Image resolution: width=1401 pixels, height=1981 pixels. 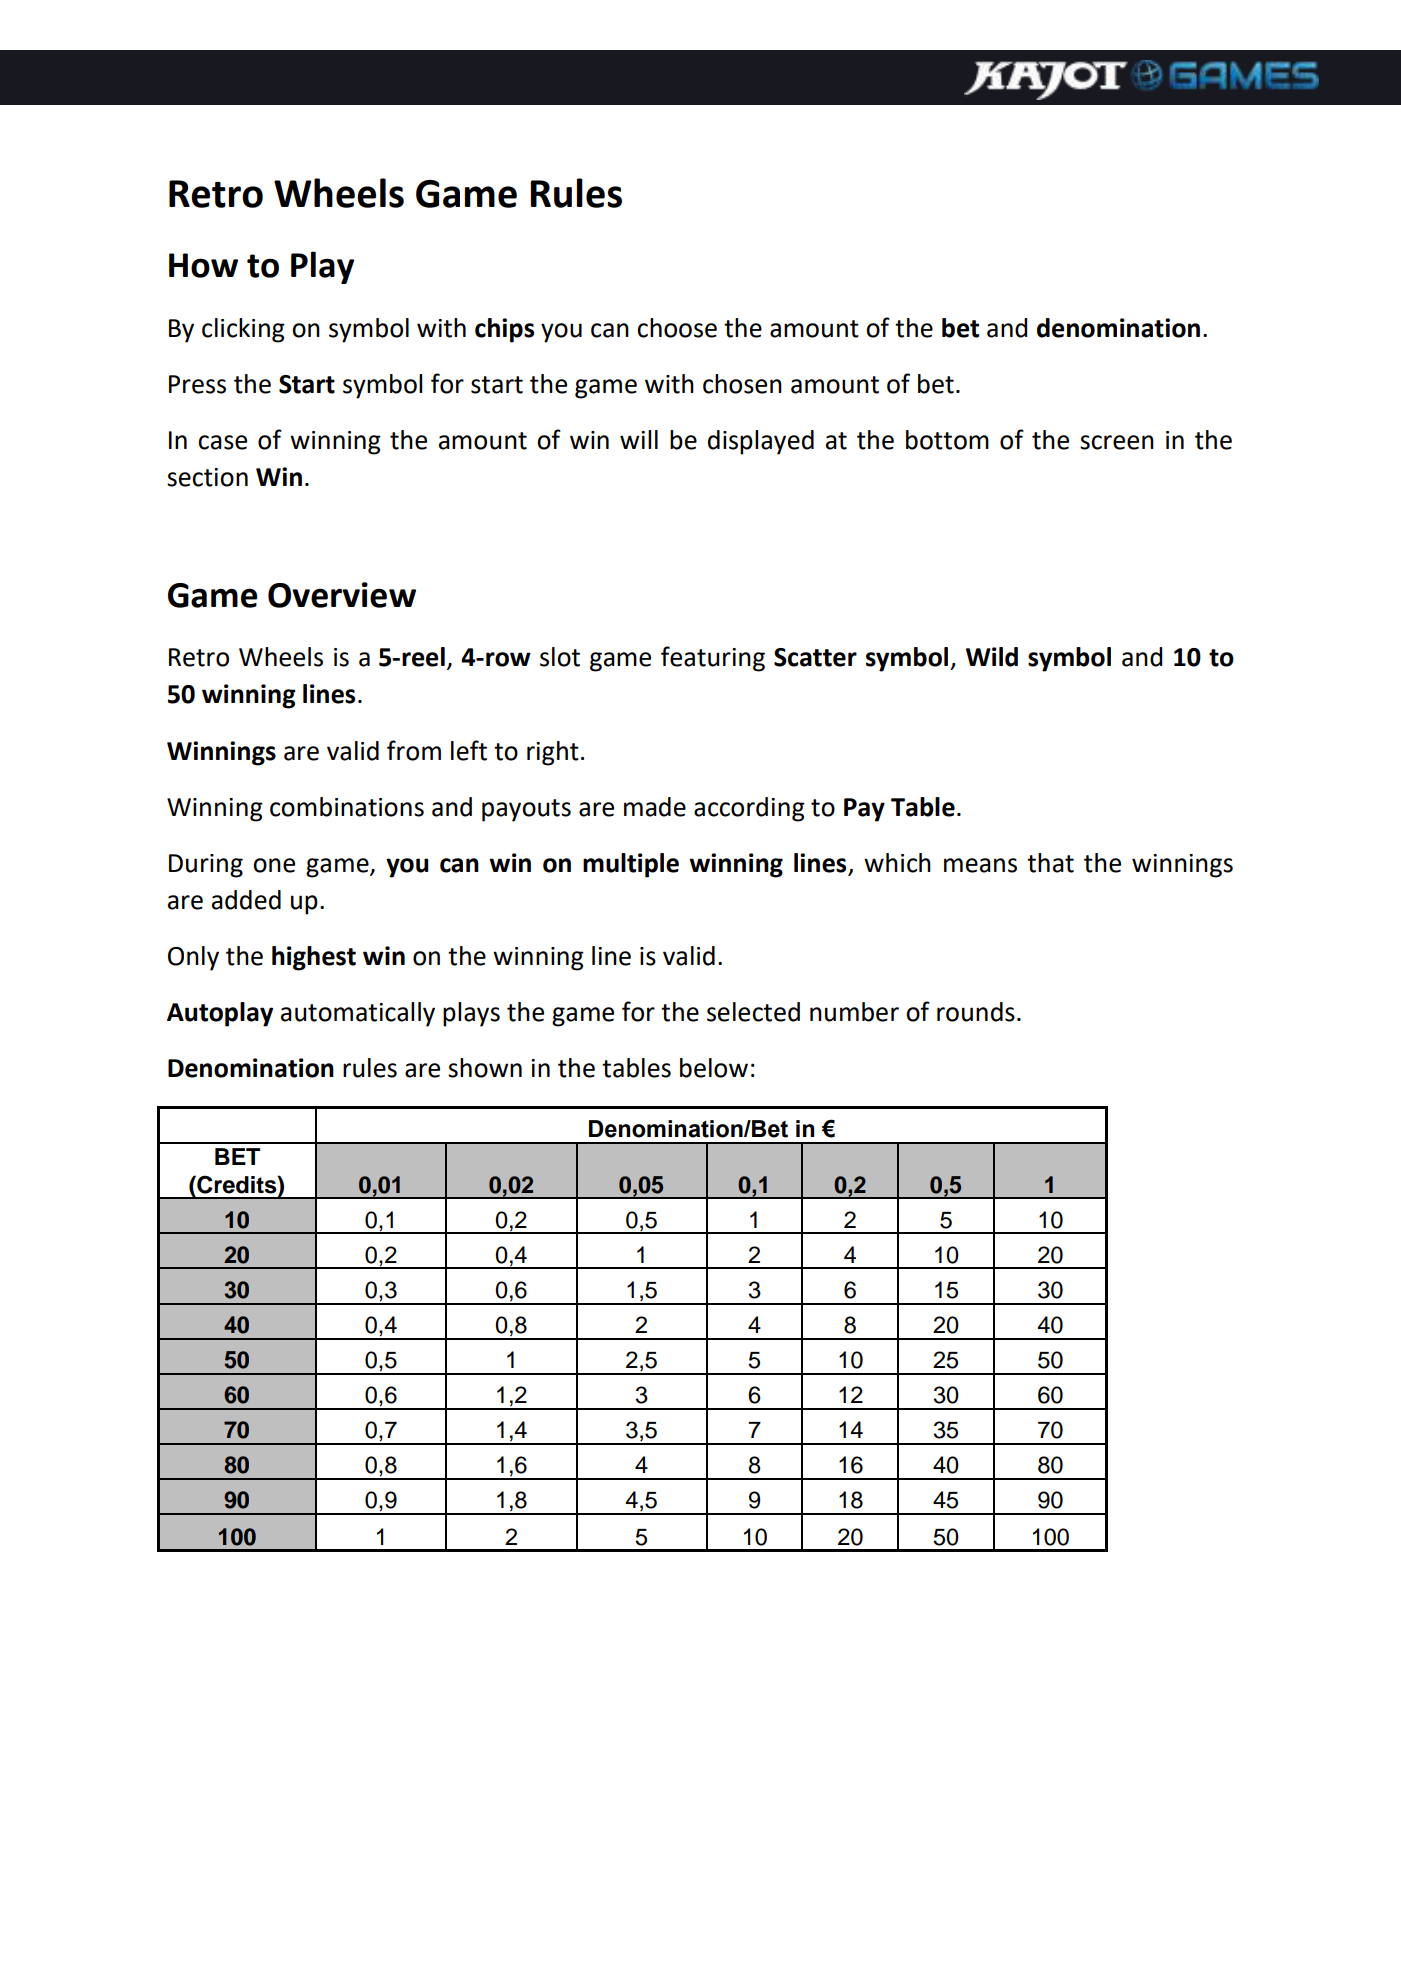 I want to click on automatically, so click(x=358, y=1014).
